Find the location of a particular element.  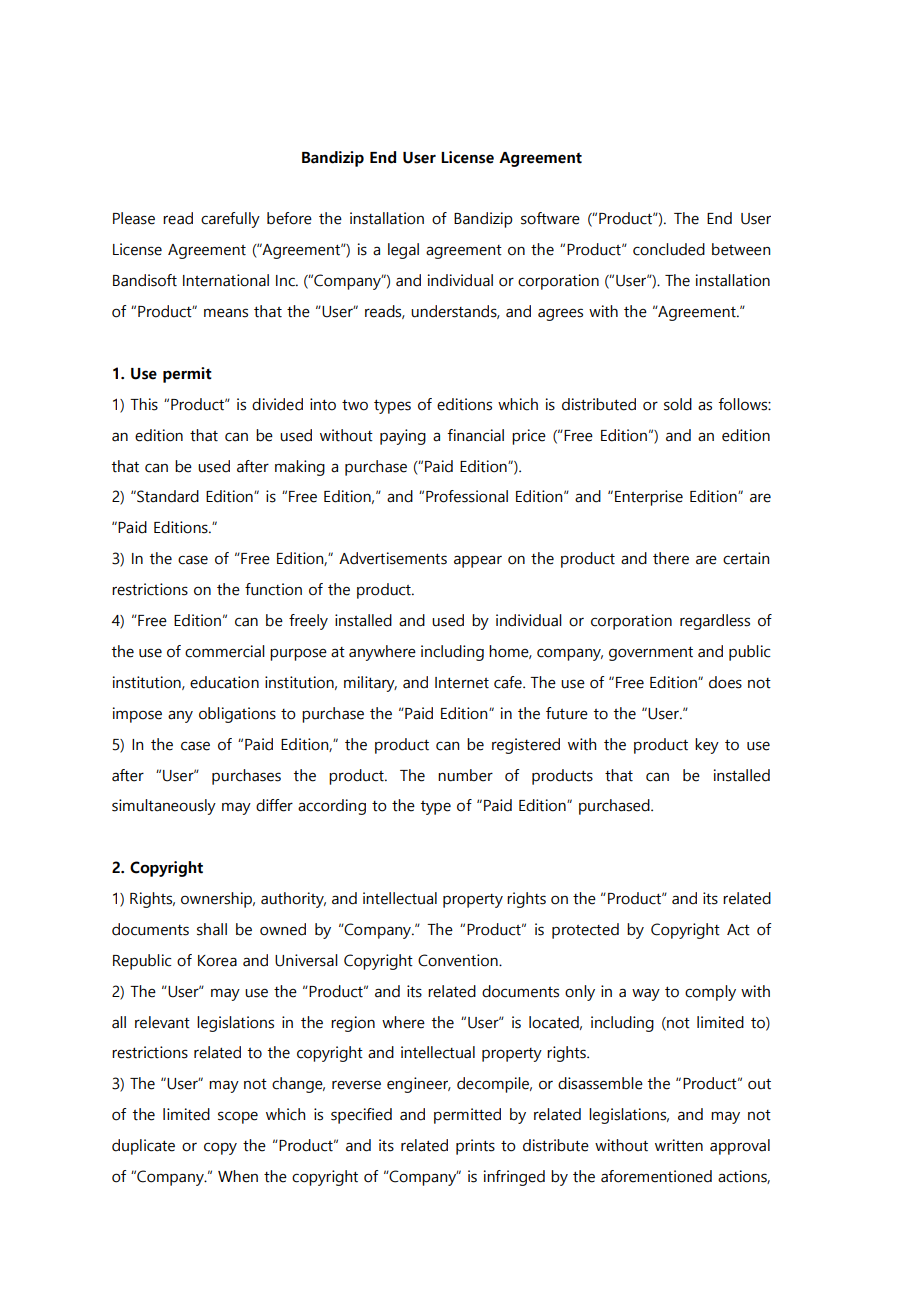

prints is located at coordinates (475, 1147).
